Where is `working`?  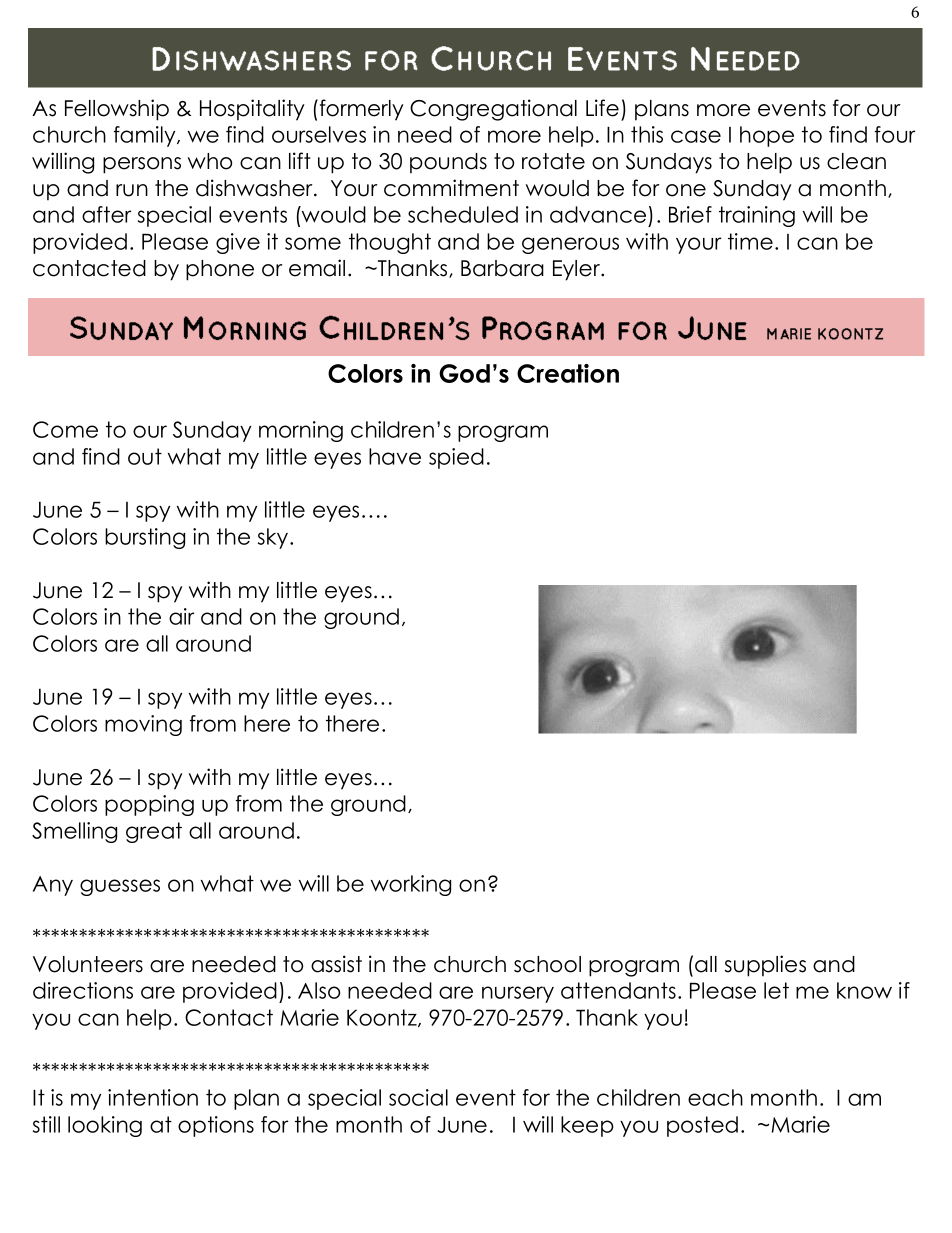
working is located at coordinates (411, 885).
